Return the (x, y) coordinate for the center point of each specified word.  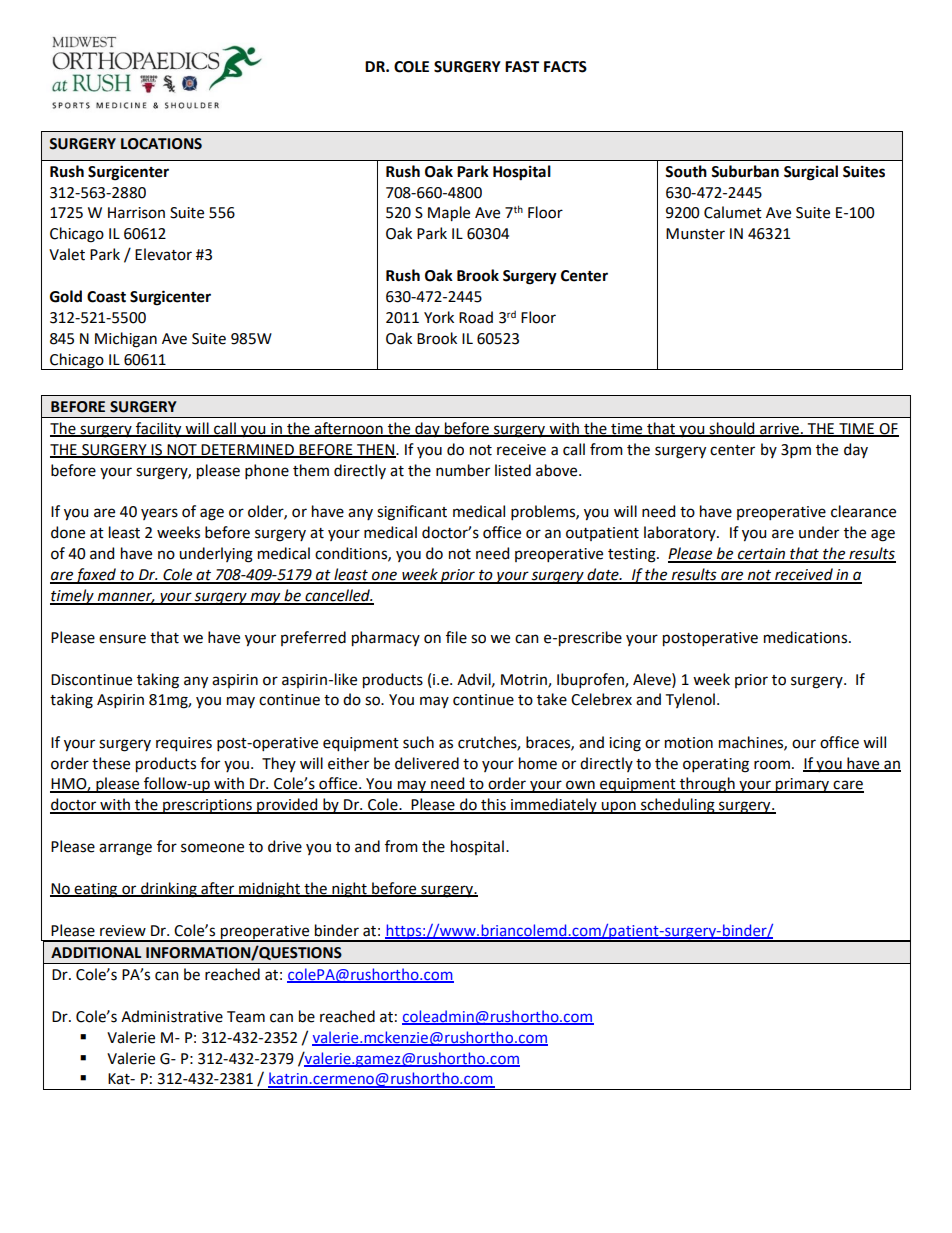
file (456, 637)
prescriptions (207, 806)
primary (803, 785)
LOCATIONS (161, 144)
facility (159, 430)
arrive (779, 429)
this (493, 805)
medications (807, 637)
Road (476, 317)
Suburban (745, 171)
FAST (522, 67)
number (463, 470)
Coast (106, 297)
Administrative (172, 1016)
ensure (122, 639)
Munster (695, 234)
